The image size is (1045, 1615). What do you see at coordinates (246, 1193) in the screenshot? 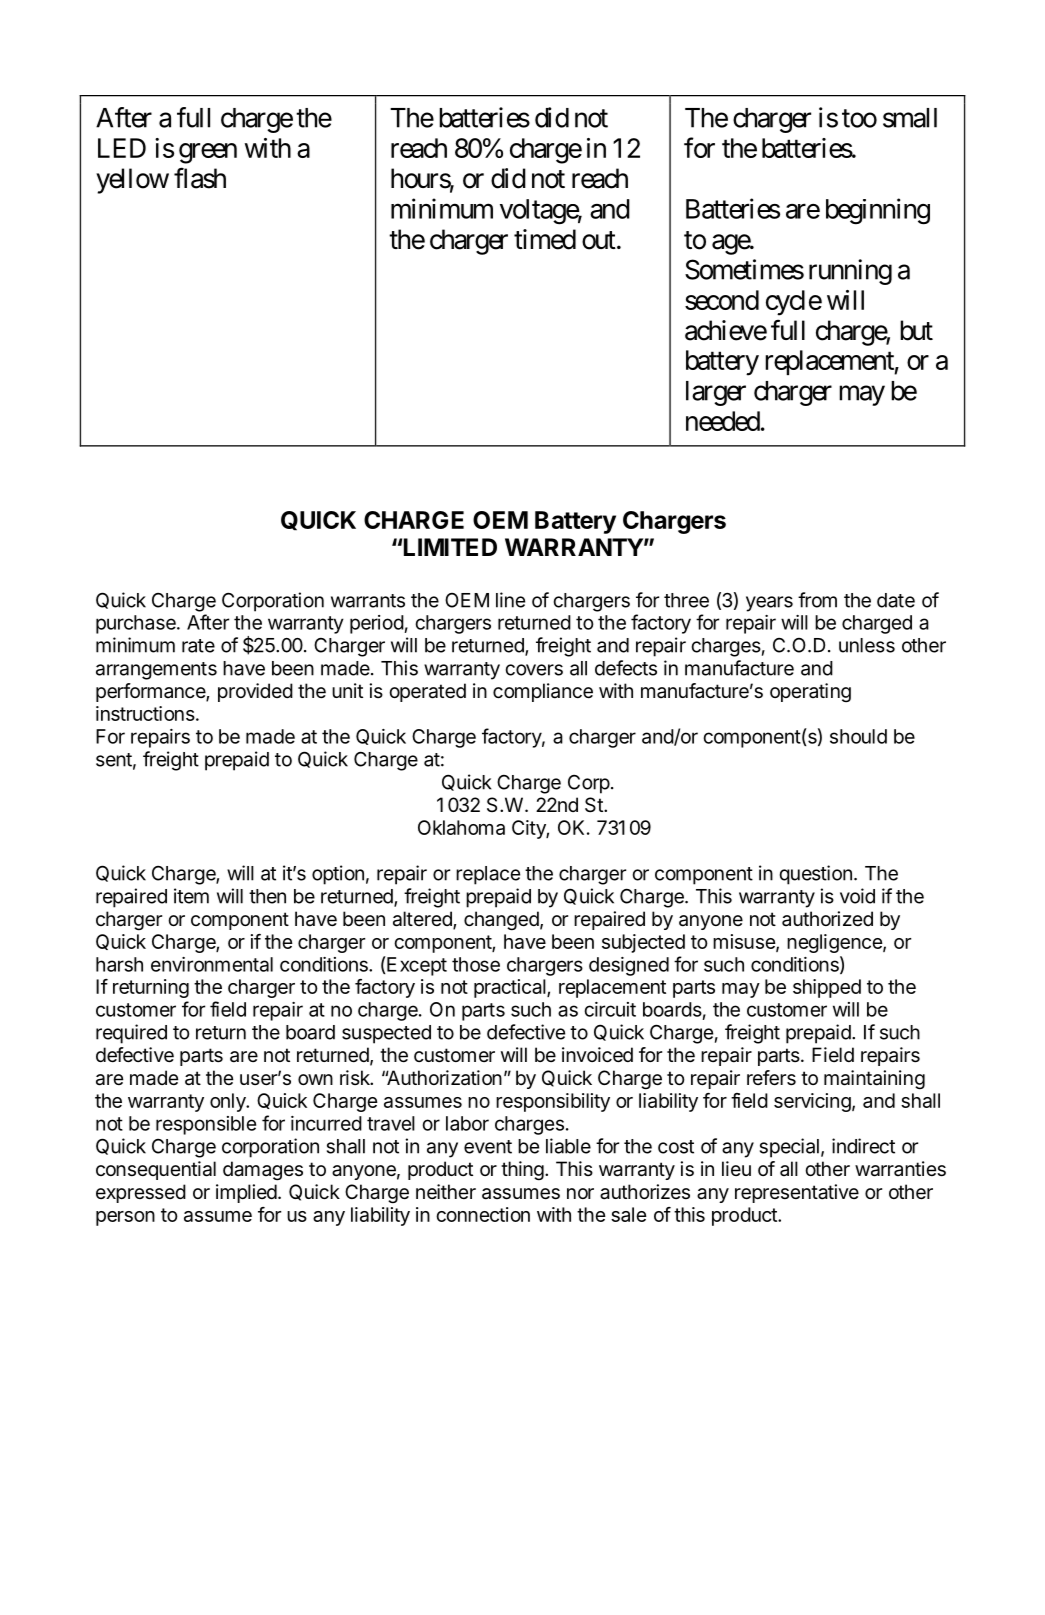
I see `implied` at bounding box center [246, 1193].
